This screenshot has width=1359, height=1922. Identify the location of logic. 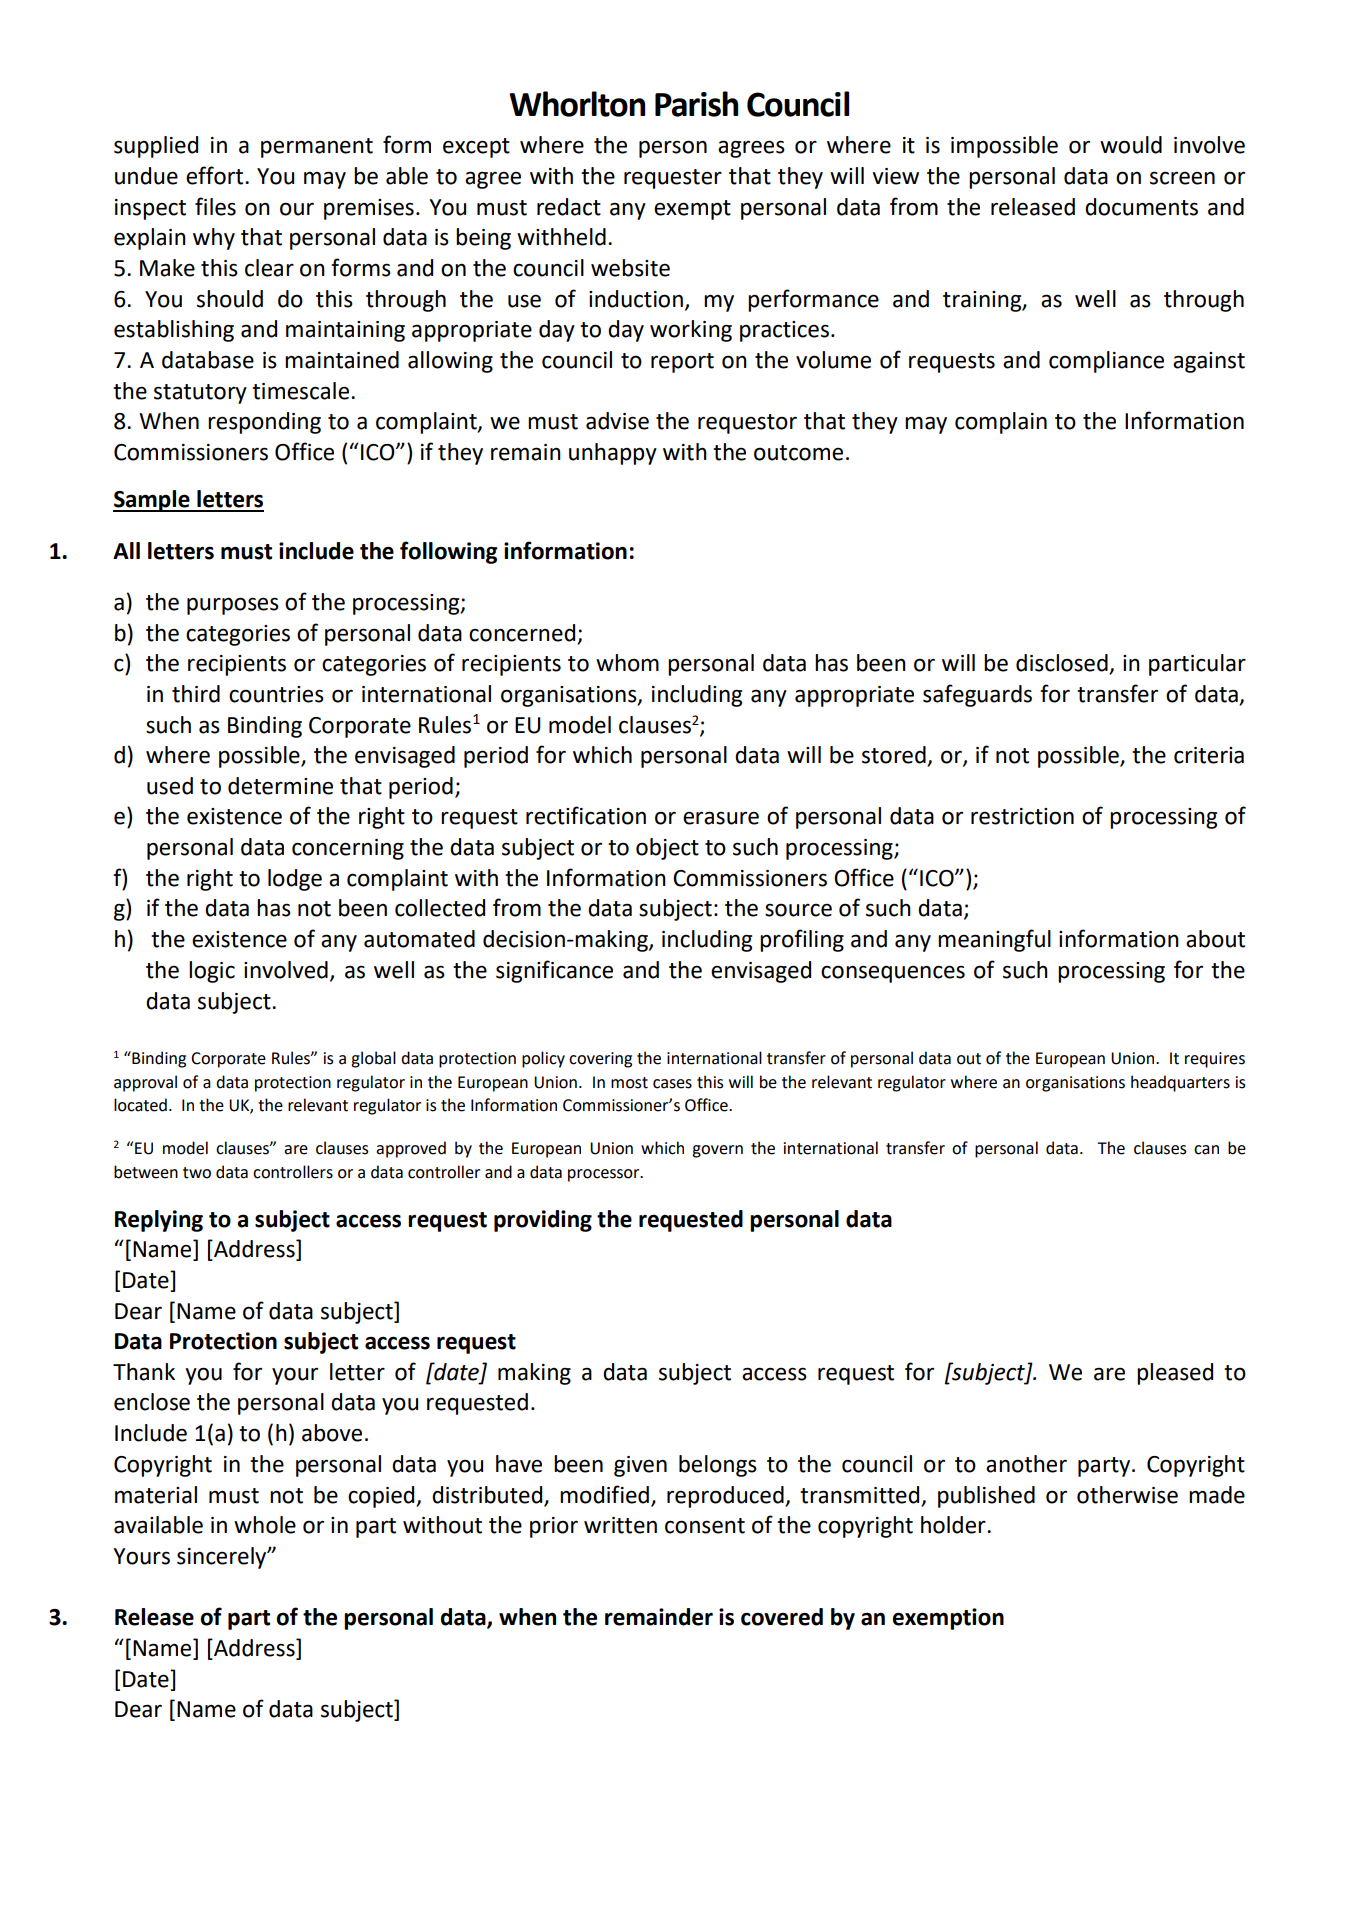
(212, 972).
